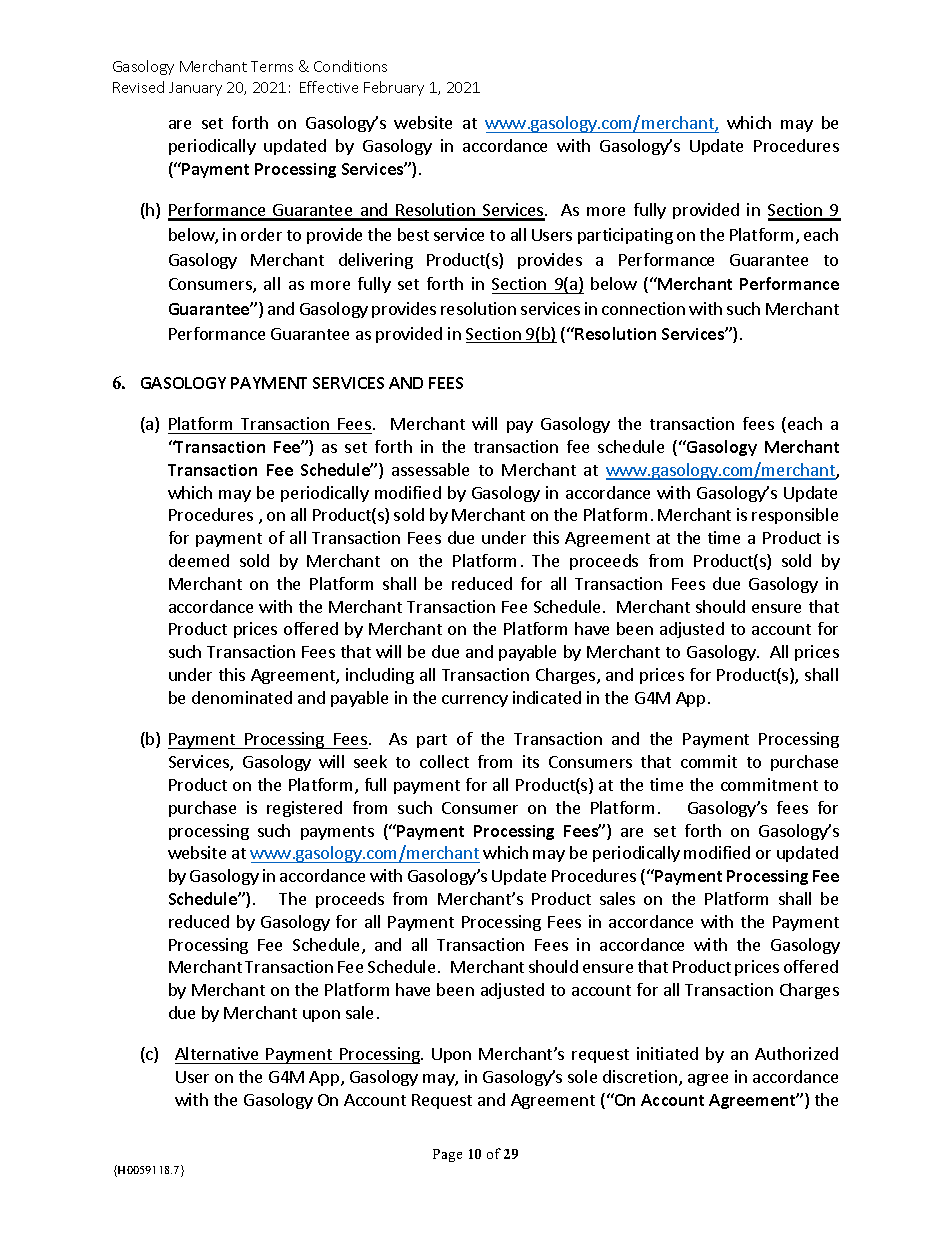 The height and width of the screenshot is (1233, 952). Describe the element at coordinates (218, 1055) in the screenshot. I see `Alternative` at that location.
